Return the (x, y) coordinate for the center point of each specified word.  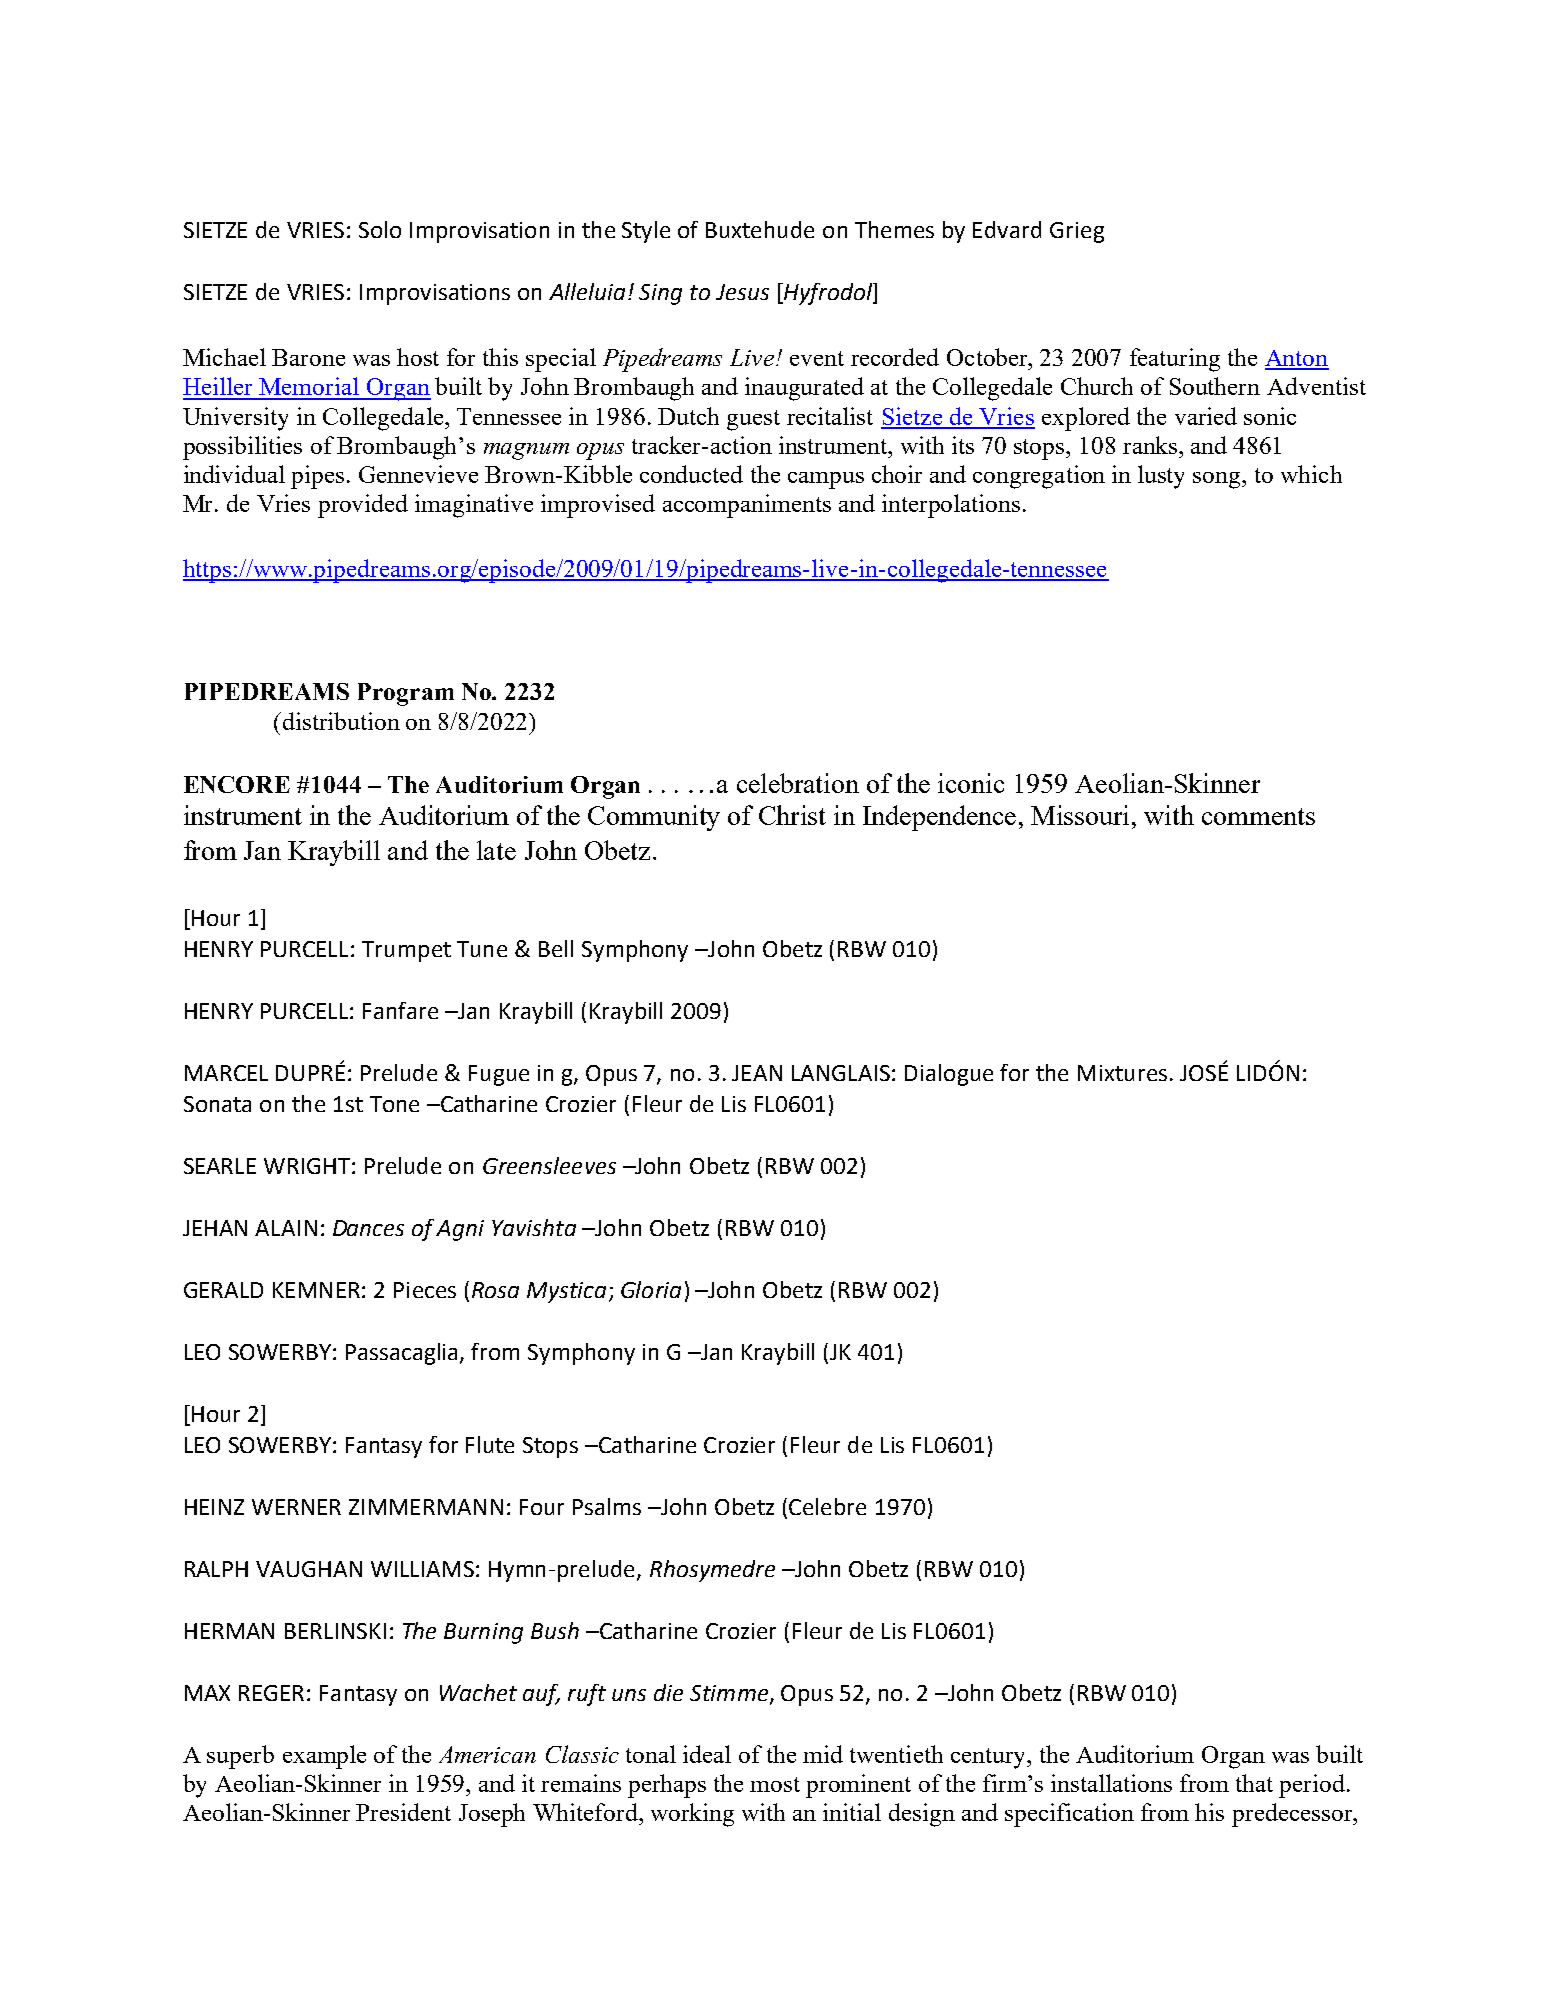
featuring (1175, 360)
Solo (380, 229)
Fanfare (400, 1010)
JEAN (757, 1073)
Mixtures (1122, 1073)
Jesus (742, 292)
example (324, 1757)
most (775, 1784)
